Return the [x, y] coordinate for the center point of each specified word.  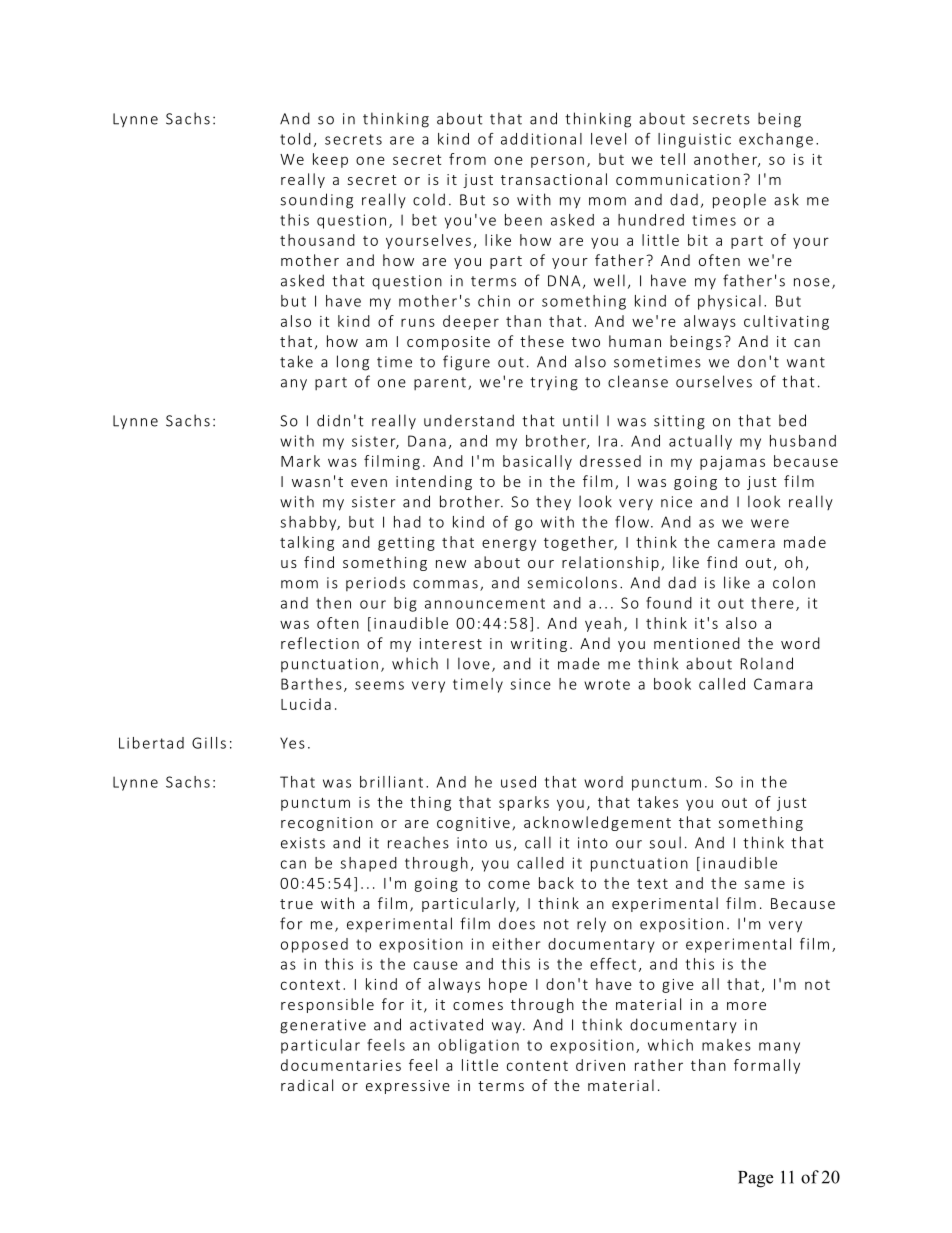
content [537, 1066]
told [295, 139]
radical [307, 1085]
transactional [554, 179]
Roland [767, 663]
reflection [320, 643]
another [726, 160]
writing [539, 645]
